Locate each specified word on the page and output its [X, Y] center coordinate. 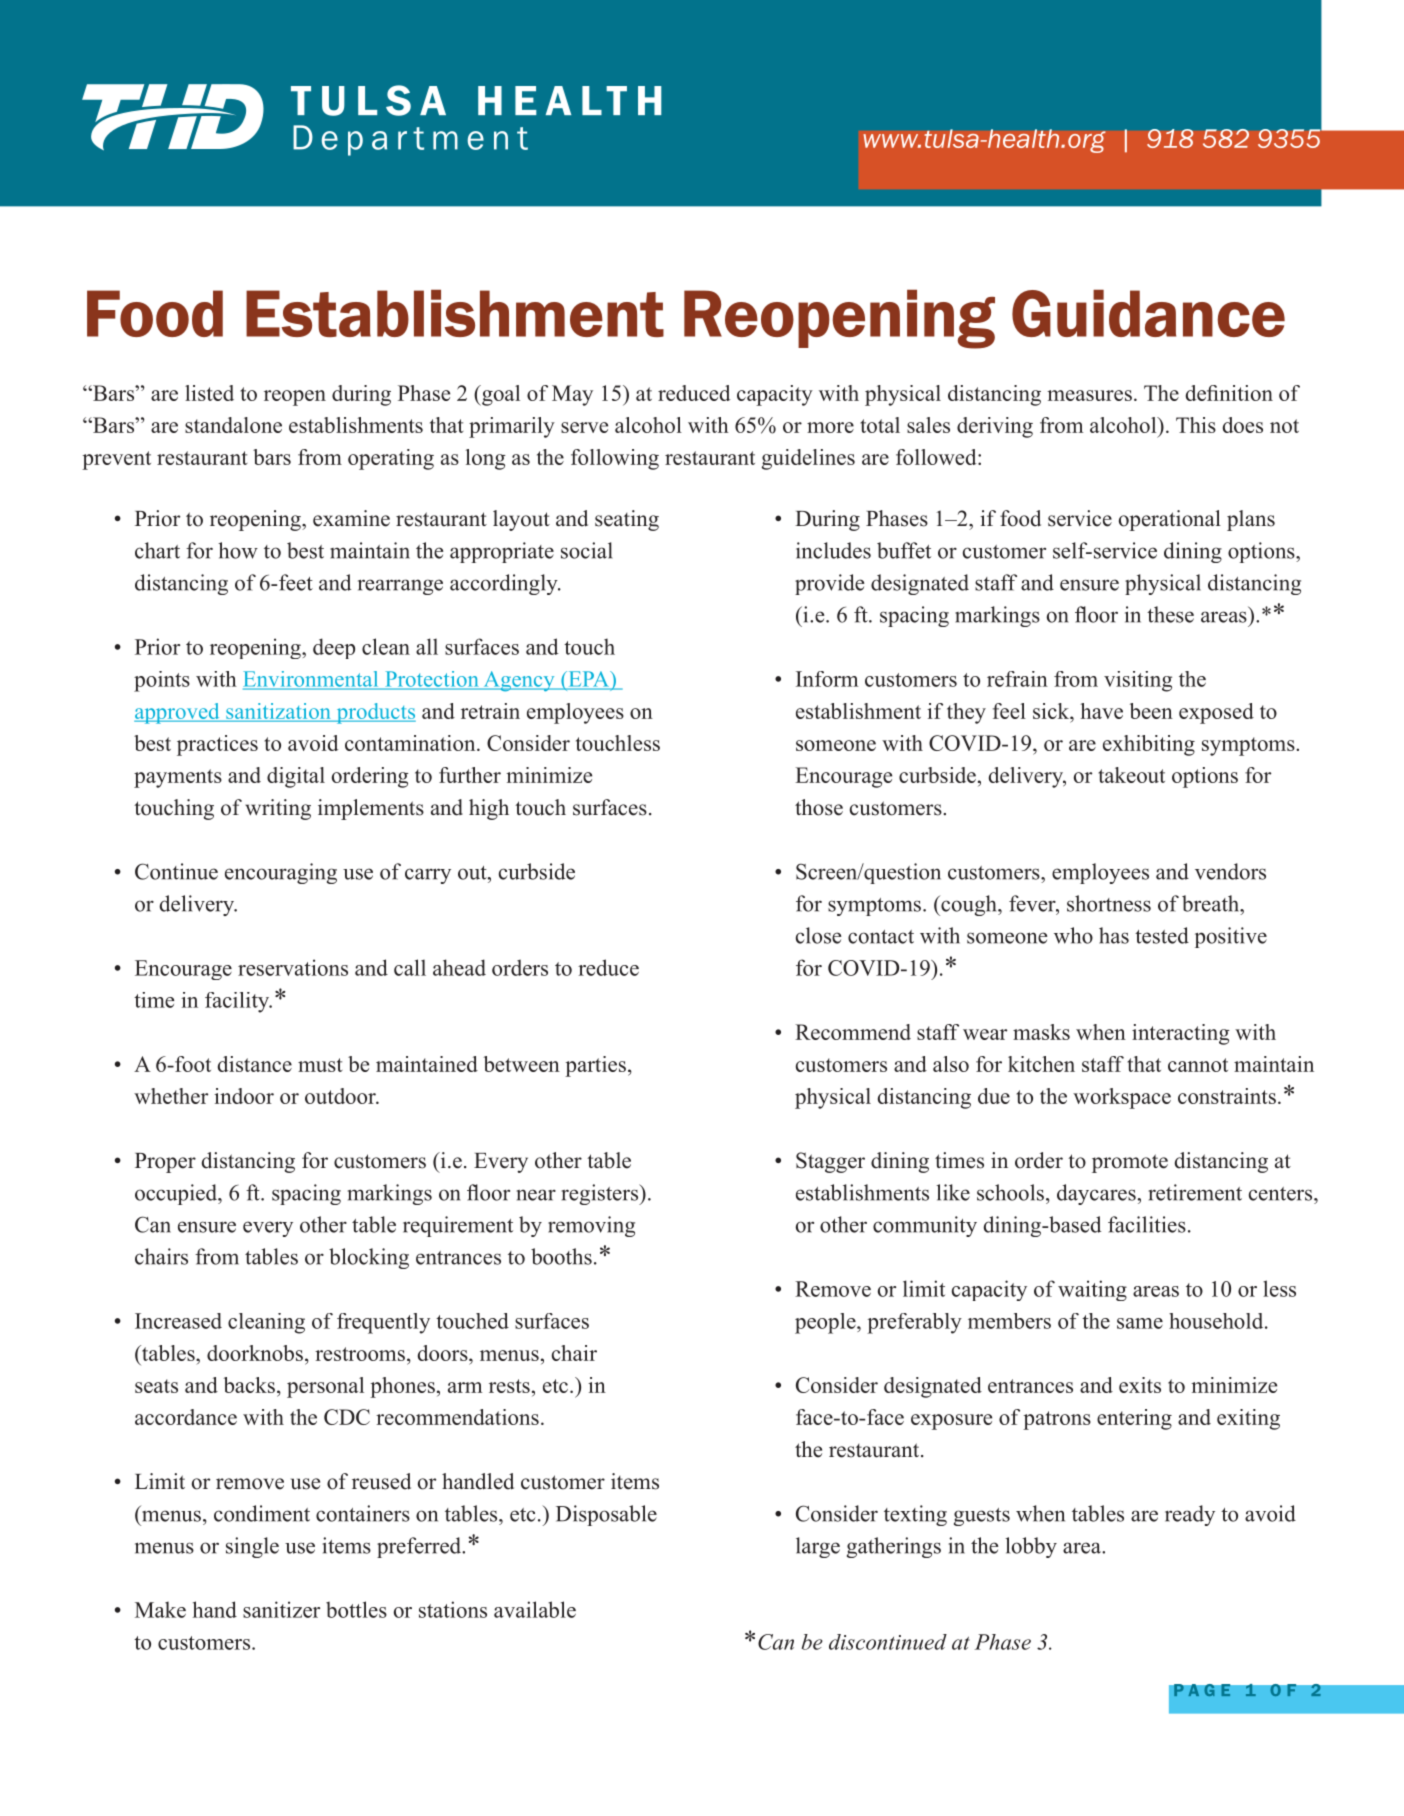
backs [249, 1385]
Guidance [1148, 313]
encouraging [281, 873]
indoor [244, 1096]
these [1170, 614]
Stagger [830, 1162]
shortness [1109, 903]
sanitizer [281, 1609]
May [572, 395]
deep [334, 648]
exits [1140, 1385]
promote [1130, 1163]
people [826, 1323]
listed [209, 393]
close [818, 935]
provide [829, 584]
